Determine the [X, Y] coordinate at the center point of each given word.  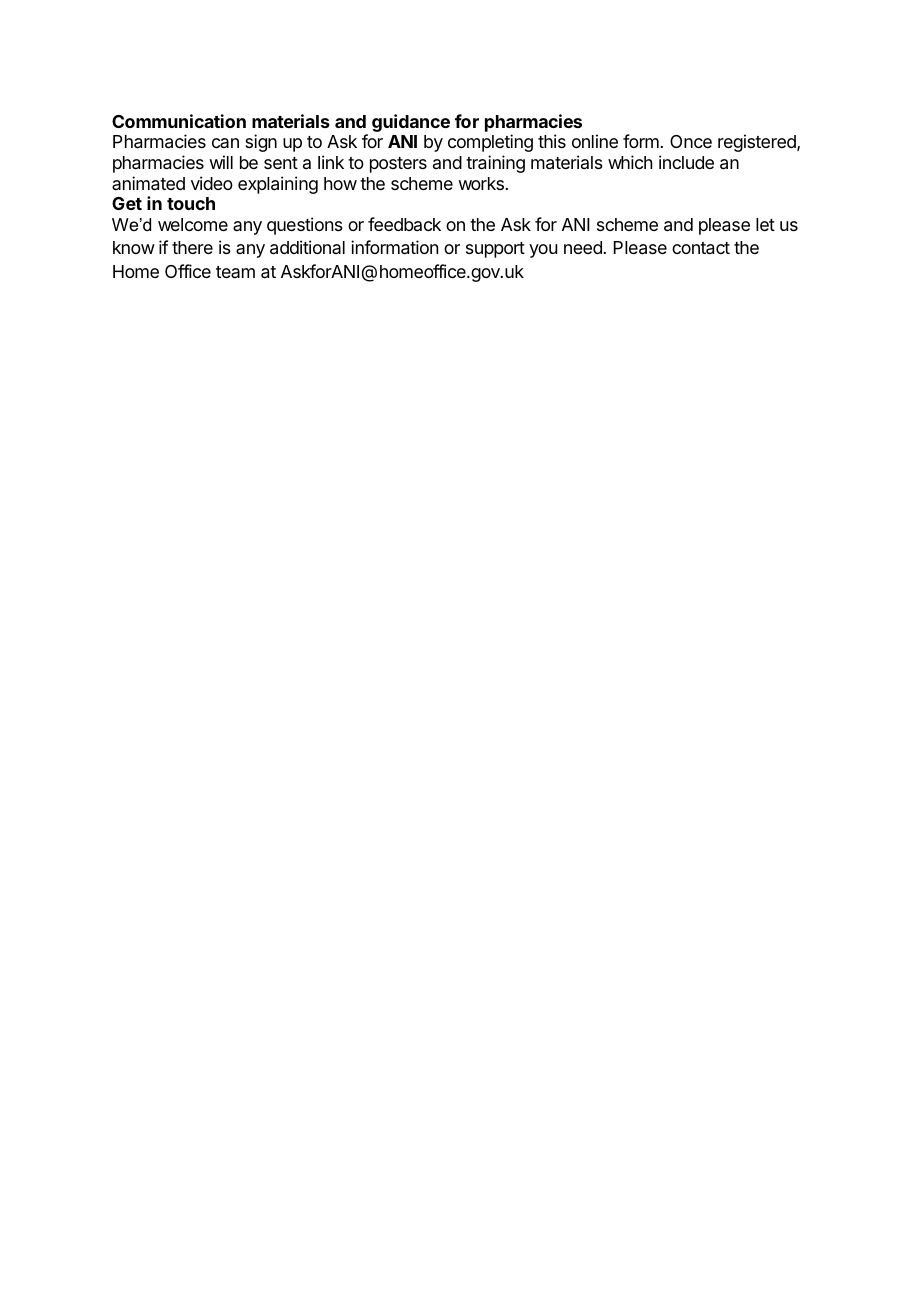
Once [691, 141]
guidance [411, 123]
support [495, 250]
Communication [179, 121]
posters [398, 165]
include [686, 162]
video [212, 183]
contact [701, 248]
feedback [404, 224]
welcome [193, 224]
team [235, 272]
